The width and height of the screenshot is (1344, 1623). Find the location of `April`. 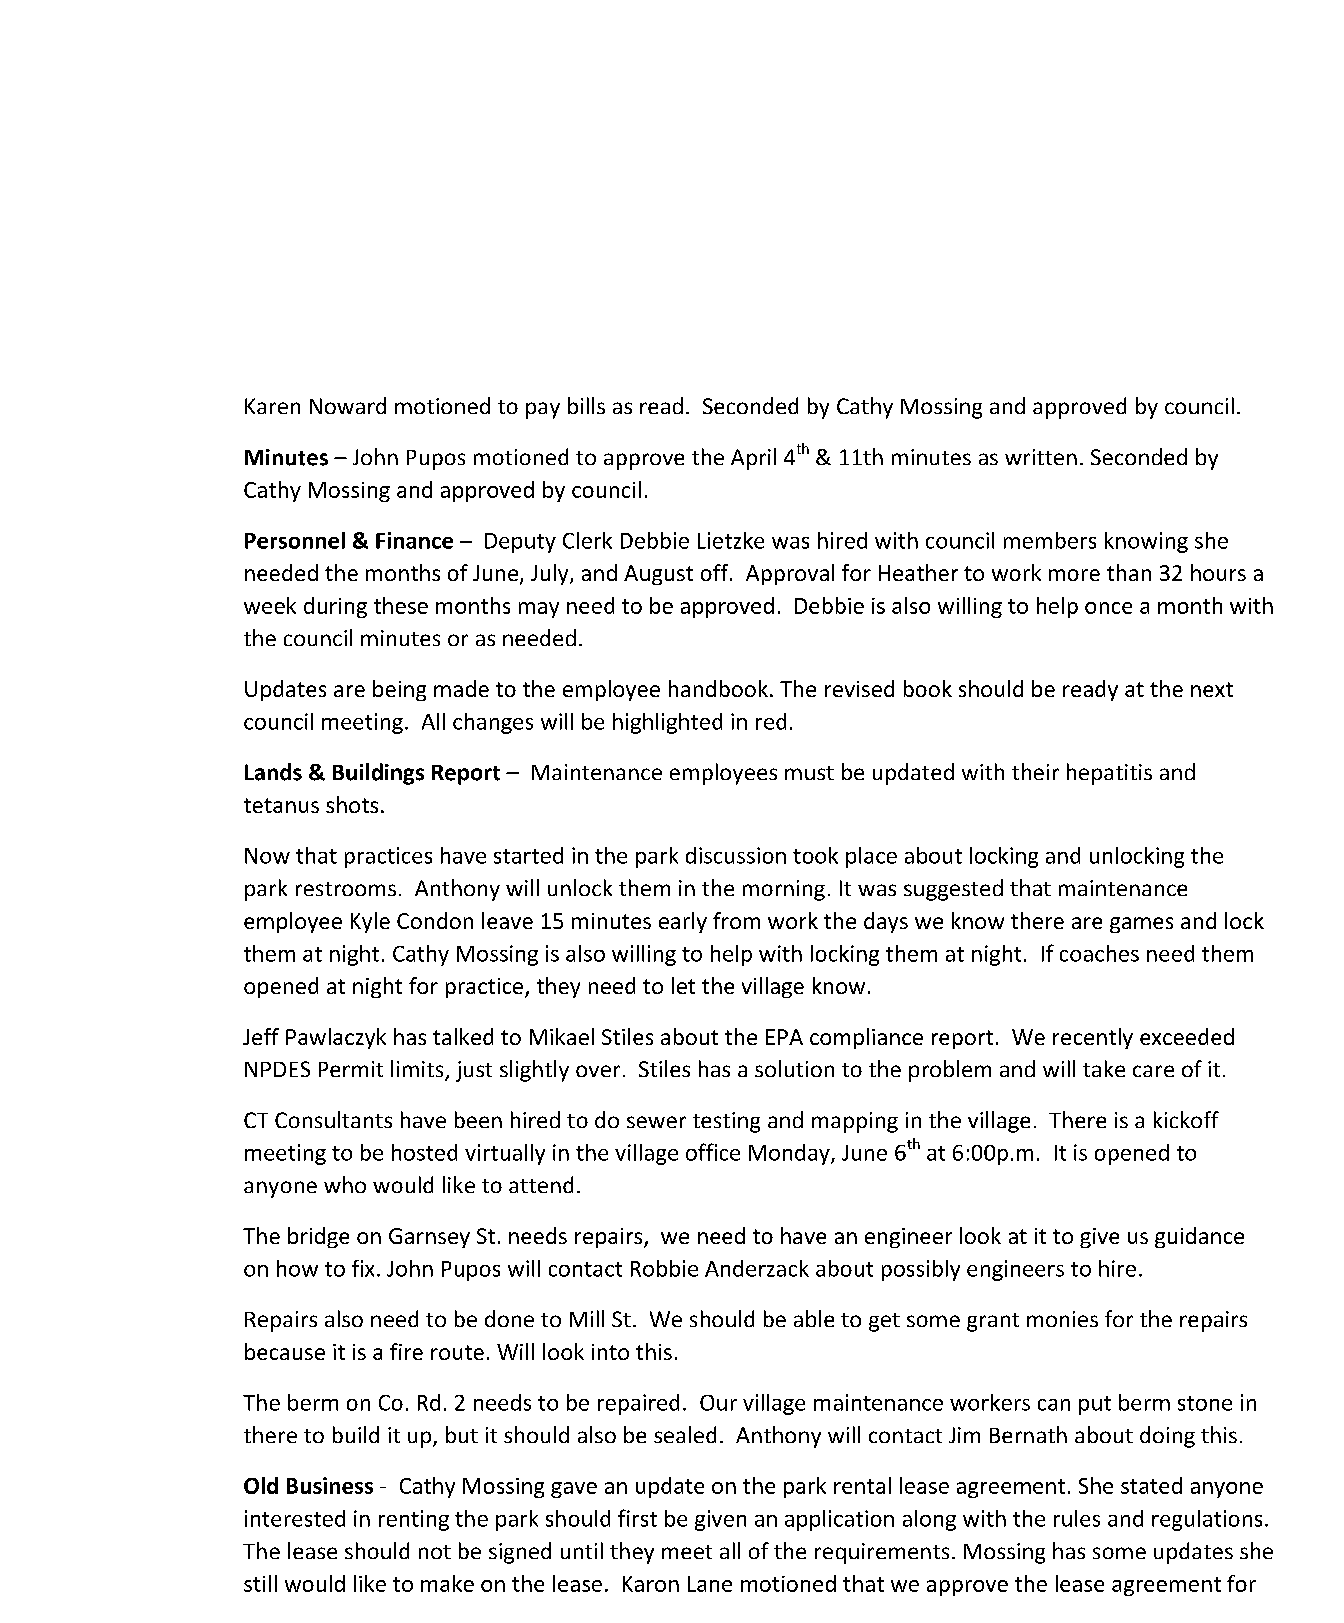

April is located at coordinates (753, 459).
